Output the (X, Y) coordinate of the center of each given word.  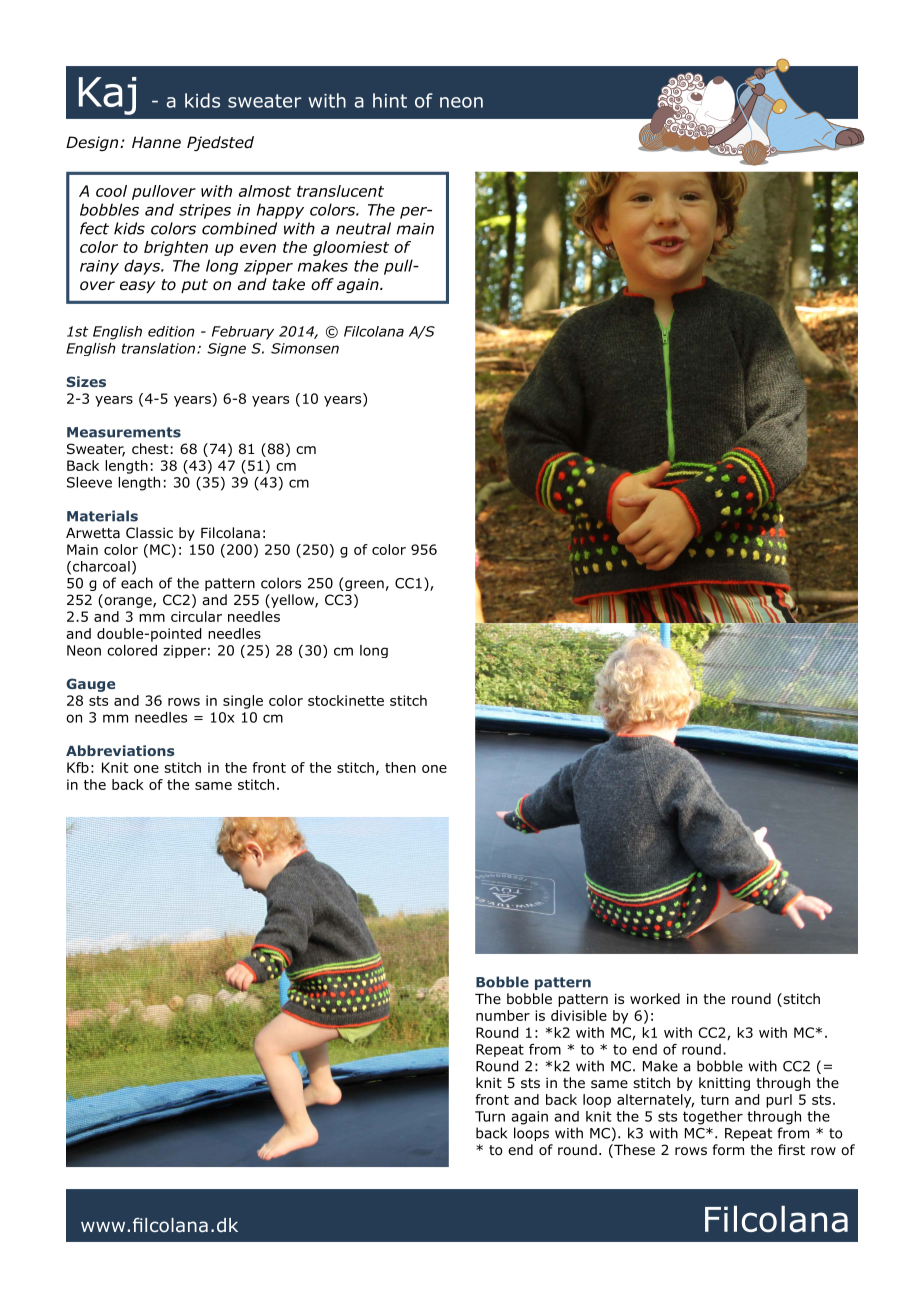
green (364, 585)
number (503, 1015)
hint (390, 100)
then (400, 767)
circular (196, 616)
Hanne (156, 142)
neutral (363, 228)
